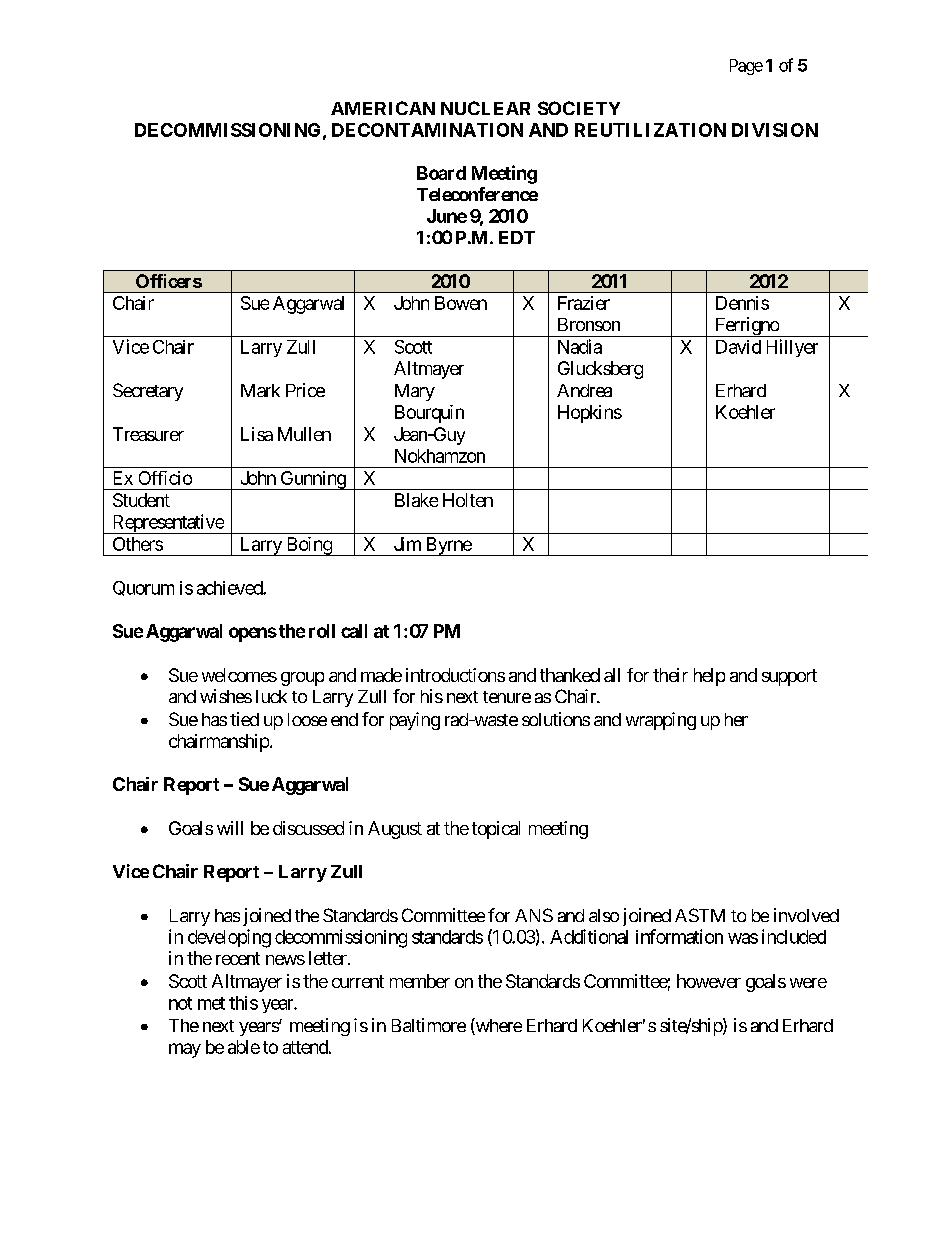  Describe the element at coordinates (244, 719) in the image. I see `tied` at that location.
